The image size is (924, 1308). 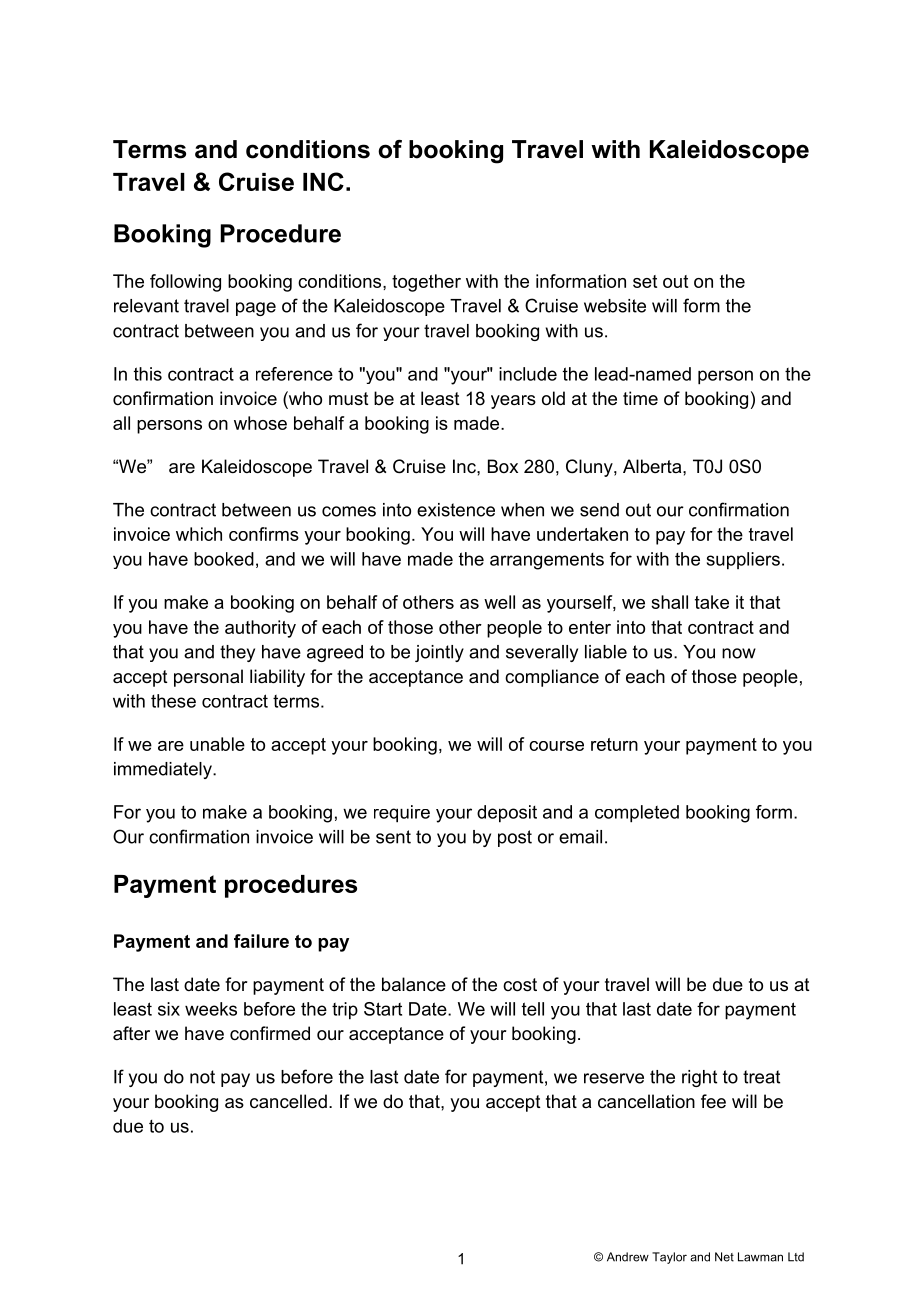 I want to click on right, so click(x=699, y=1078).
